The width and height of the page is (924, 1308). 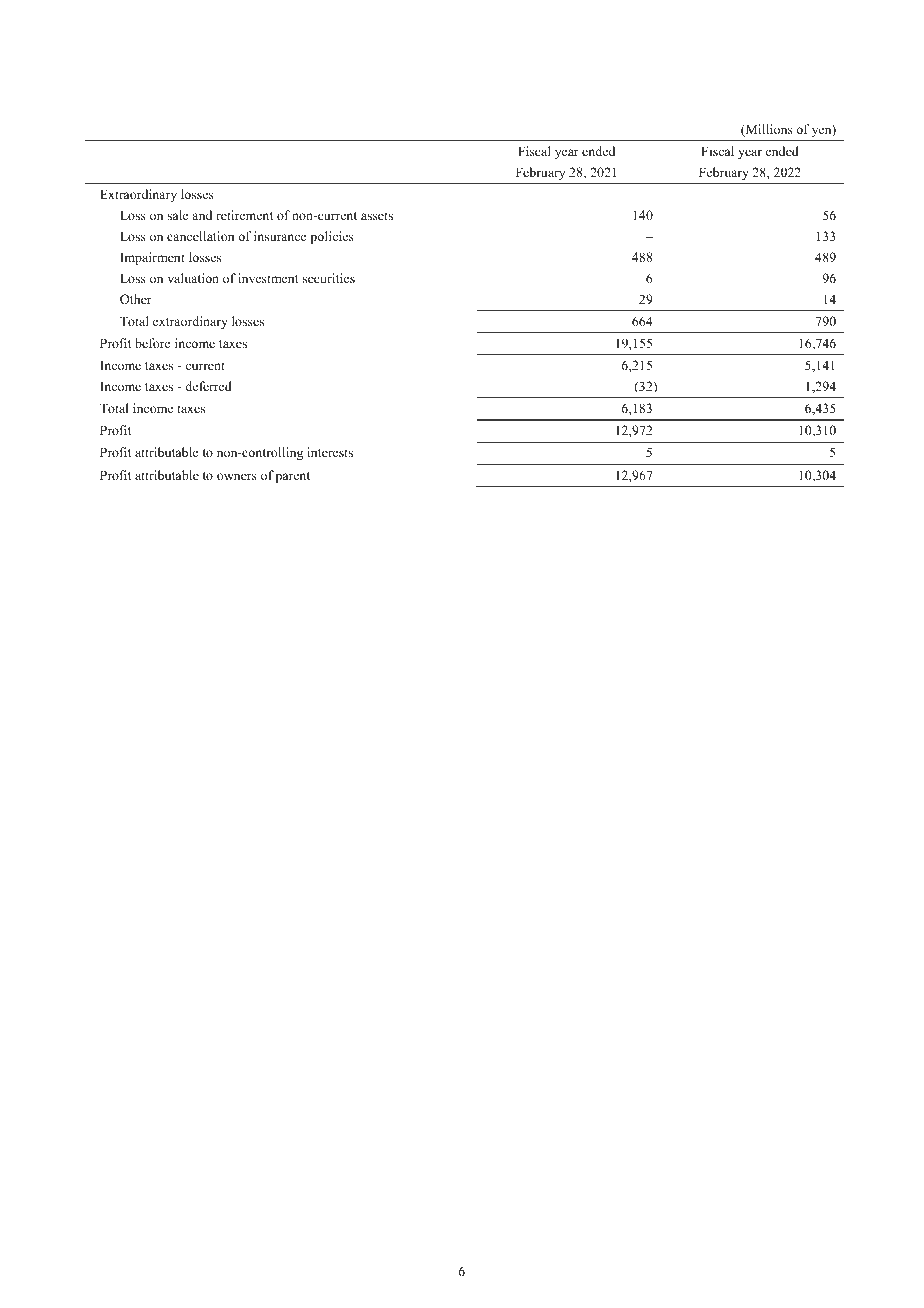 What do you see at coordinates (329, 278) in the page?
I see `securities` at bounding box center [329, 278].
